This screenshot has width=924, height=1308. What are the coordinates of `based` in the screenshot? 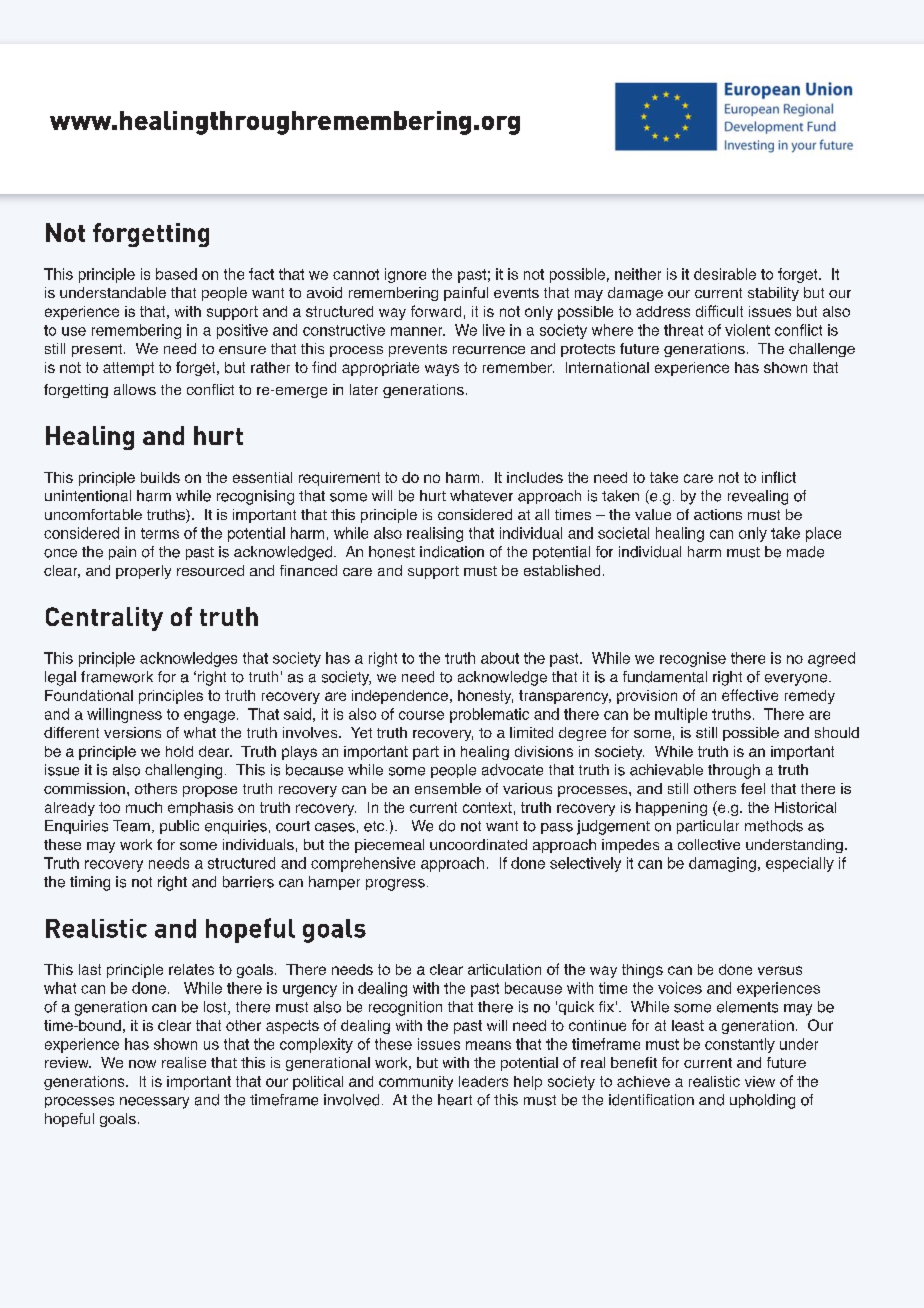 It's located at (176, 274).
